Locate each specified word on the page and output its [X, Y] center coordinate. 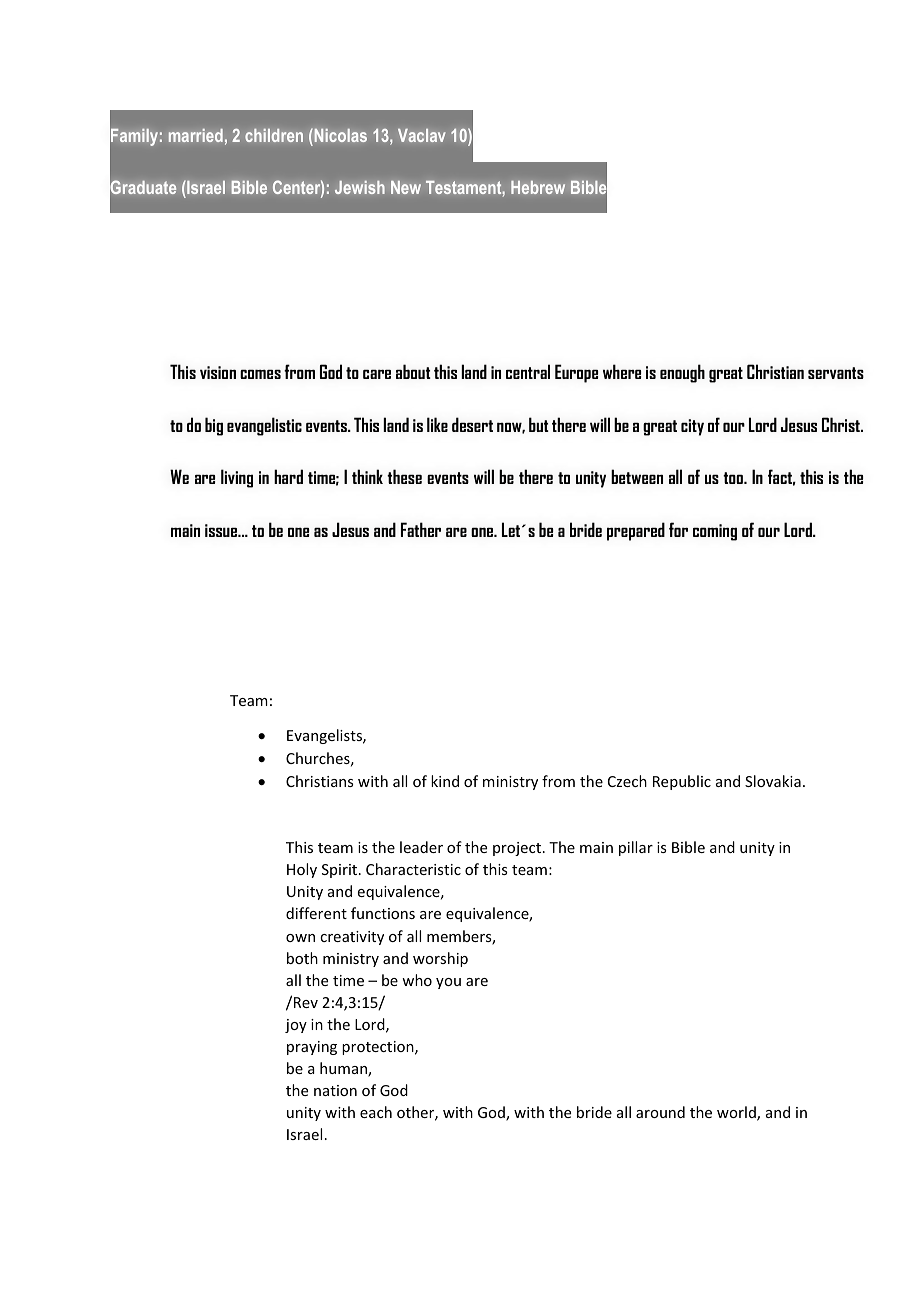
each [376, 1112]
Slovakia [773, 781]
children [274, 135]
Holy [302, 870]
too [734, 478]
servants [836, 373]
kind [445, 781]
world [737, 1113]
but [539, 424]
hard [288, 476]
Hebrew [538, 187]
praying [312, 1048]
